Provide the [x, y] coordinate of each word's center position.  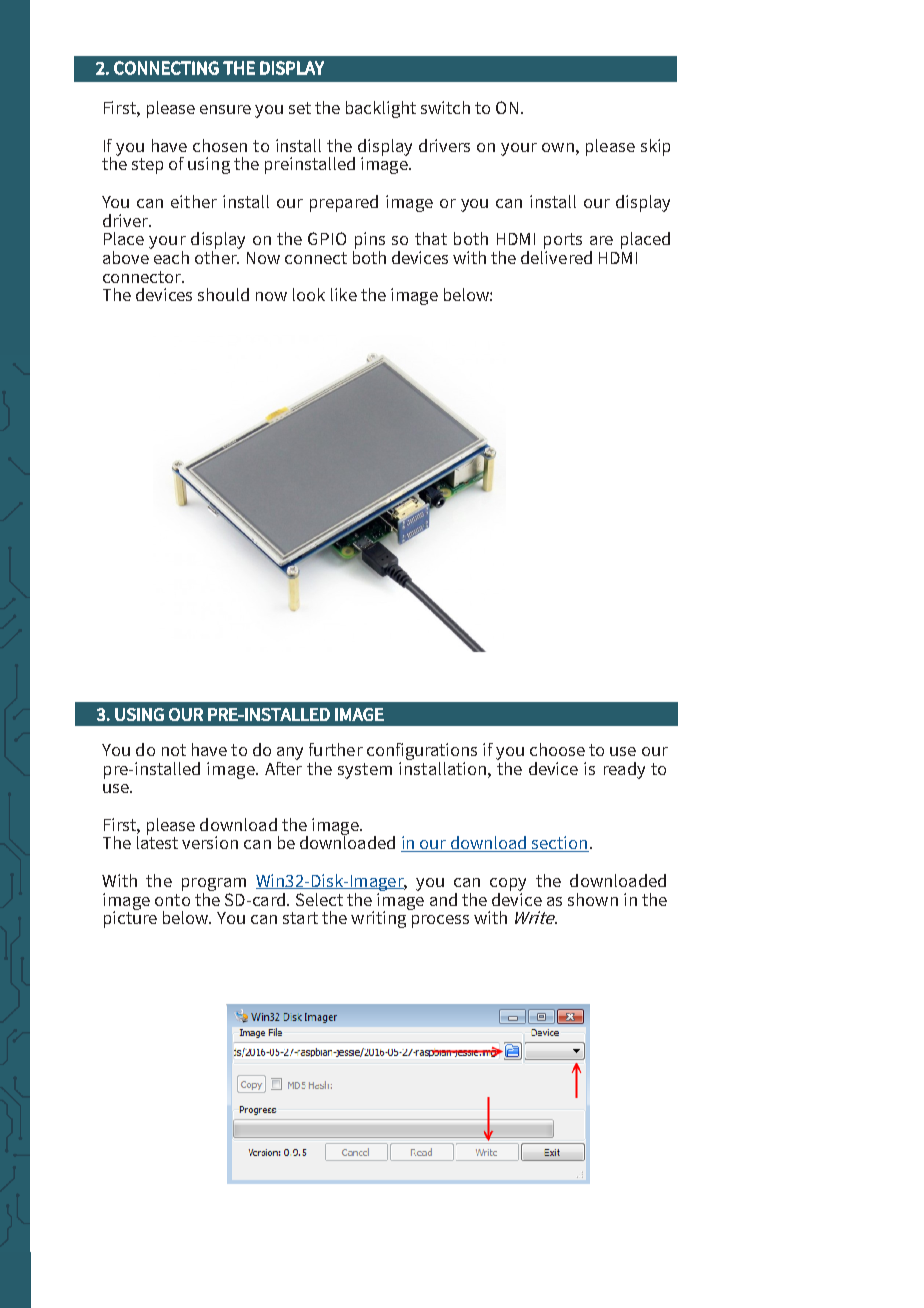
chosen [220, 145]
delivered [556, 256]
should [223, 294]
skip [655, 147]
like [344, 294]
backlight [381, 109]
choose [557, 749]
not [174, 750]
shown [593, 899]
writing [380, 918]
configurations [422, 753]
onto [172, 900]
